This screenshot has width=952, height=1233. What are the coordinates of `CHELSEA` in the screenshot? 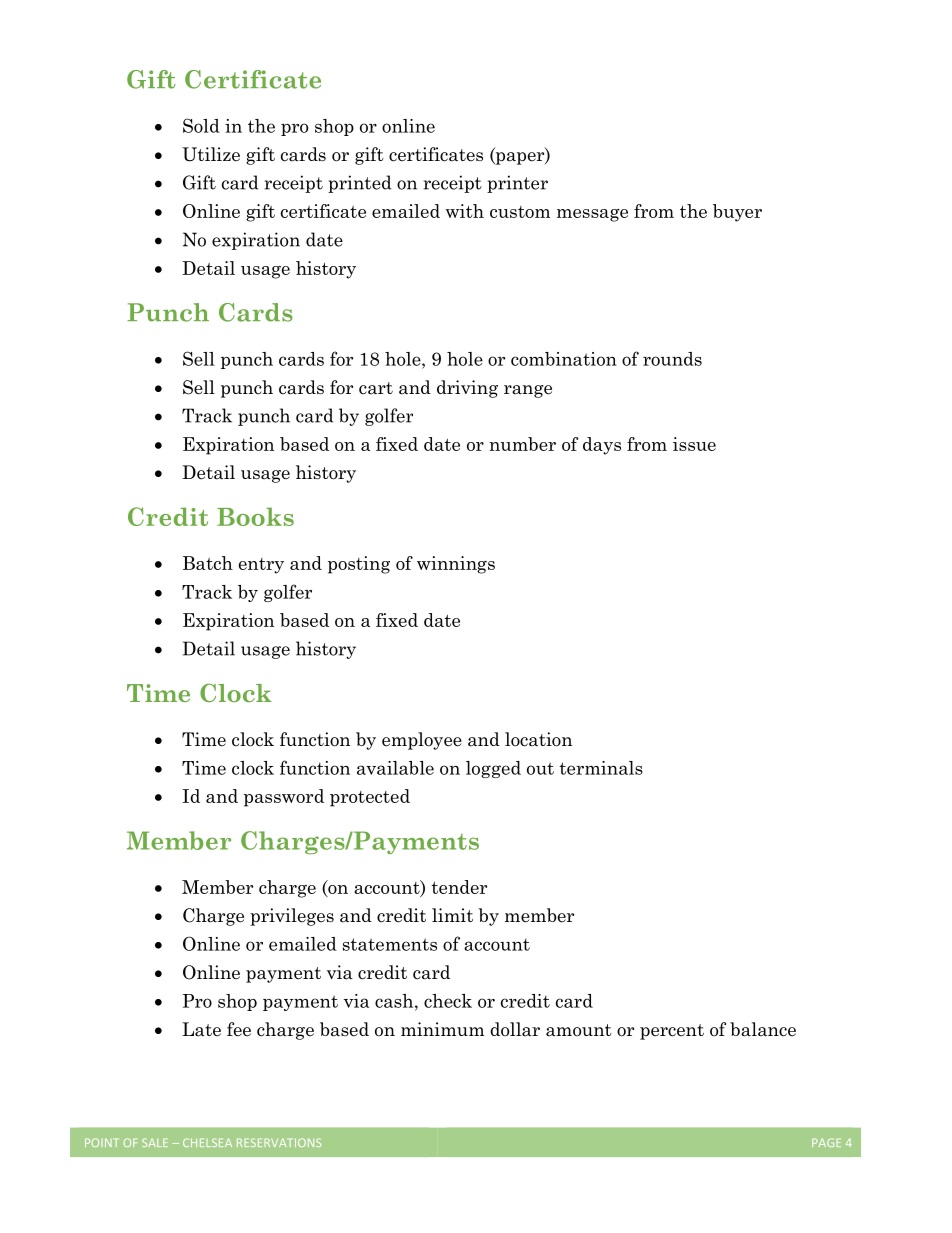 It's located at (207, 1142).
